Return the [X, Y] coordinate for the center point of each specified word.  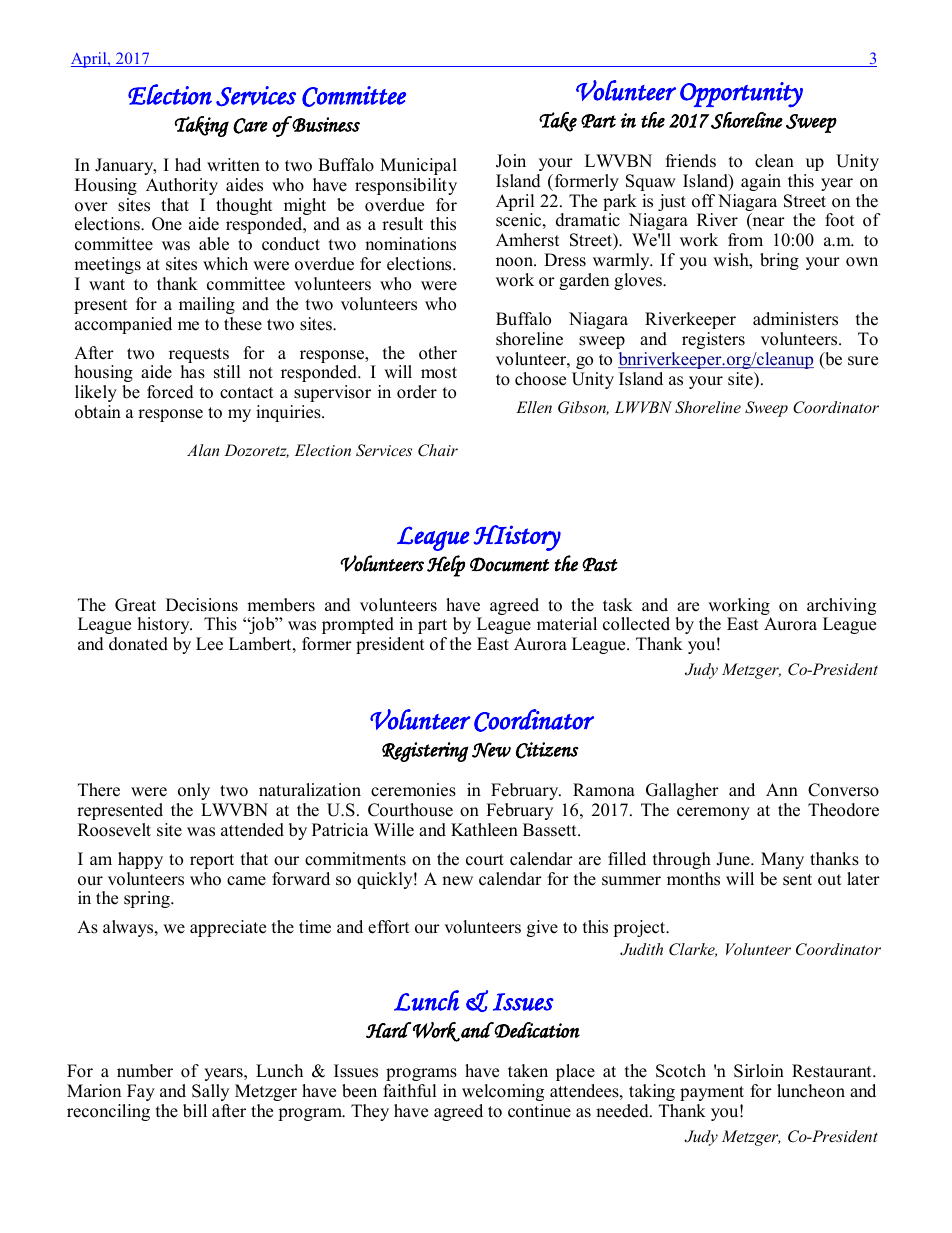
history [165, 625]
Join [511, 161]
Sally [210, 1092]
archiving [841, 608]
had [188, 165]
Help [446, 566]
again [761, 182]
